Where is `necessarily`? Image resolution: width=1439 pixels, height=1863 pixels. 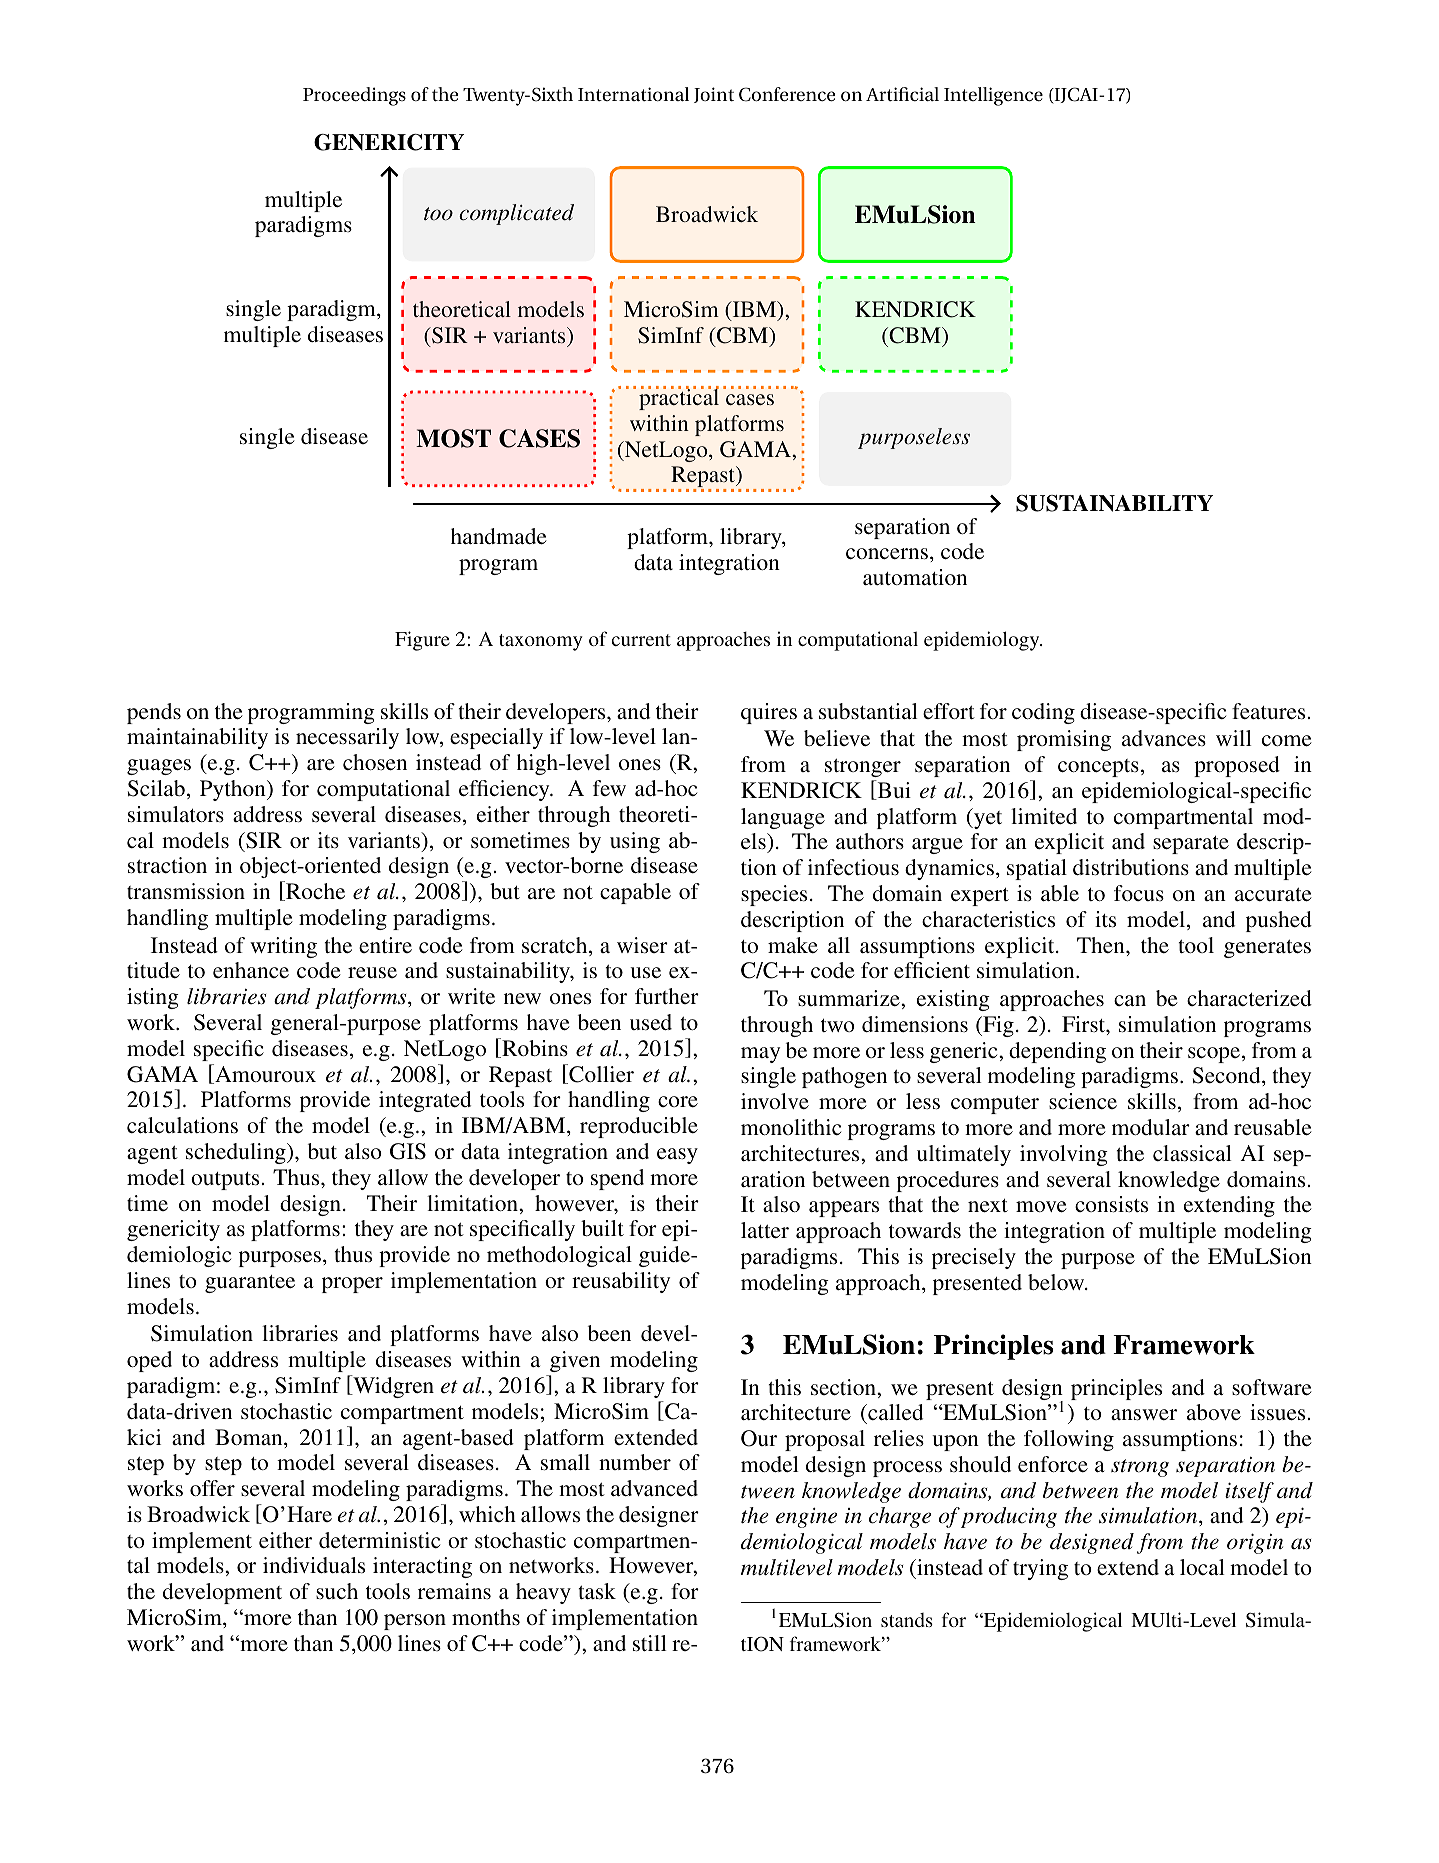
necessarily is located at coordinates (347, 738).
